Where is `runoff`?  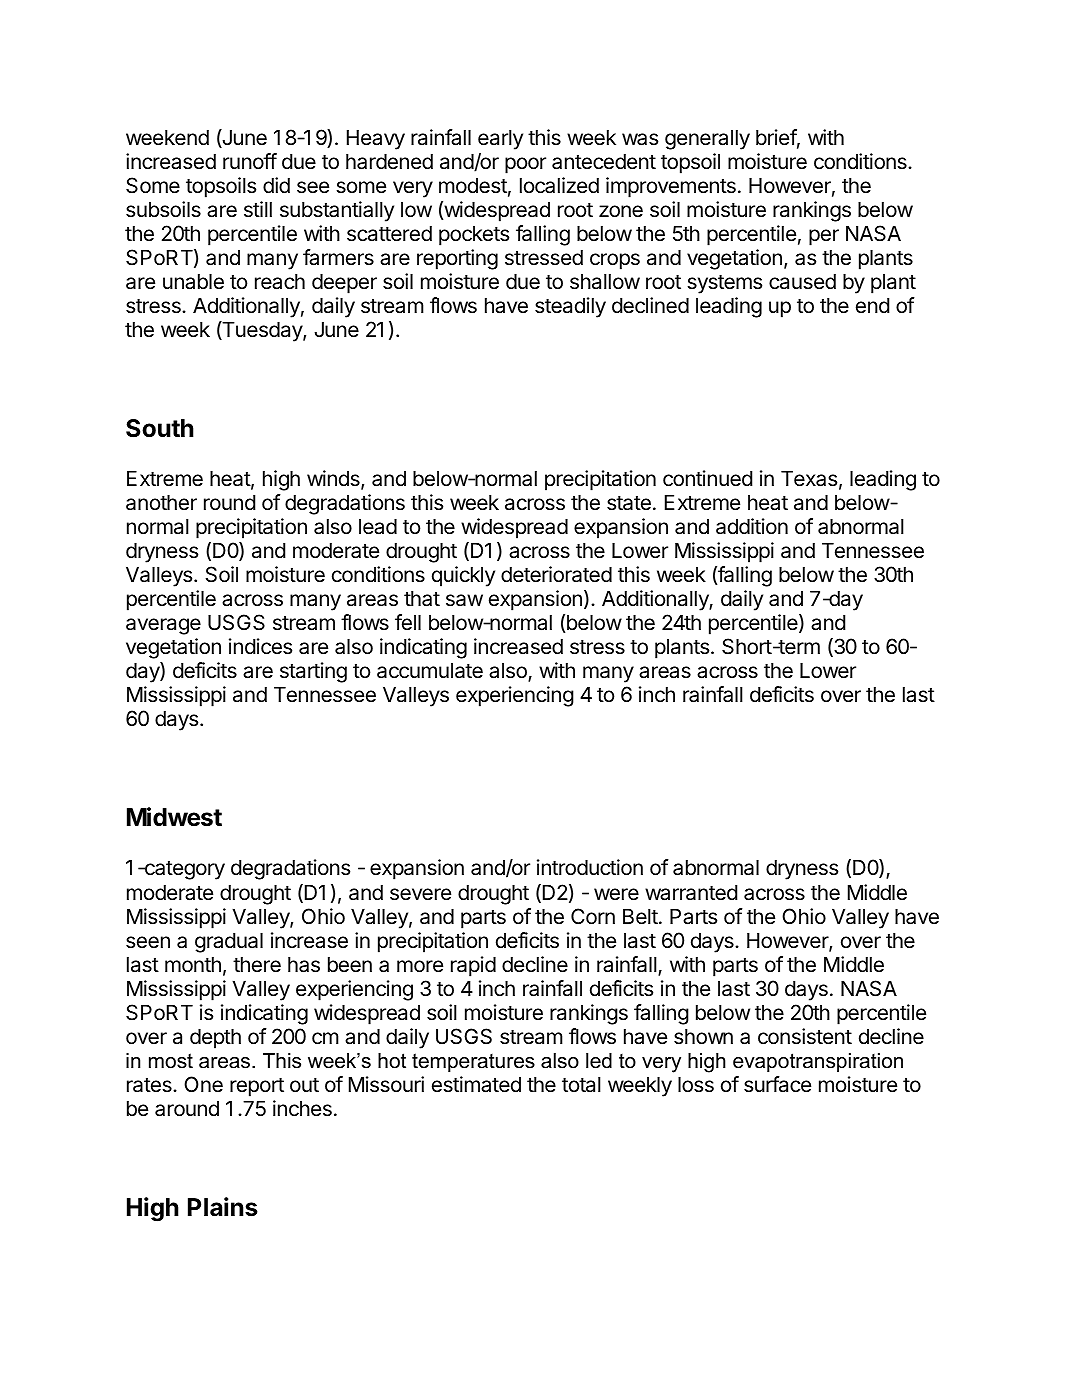
runoff is located at coordinates (250, 161).
